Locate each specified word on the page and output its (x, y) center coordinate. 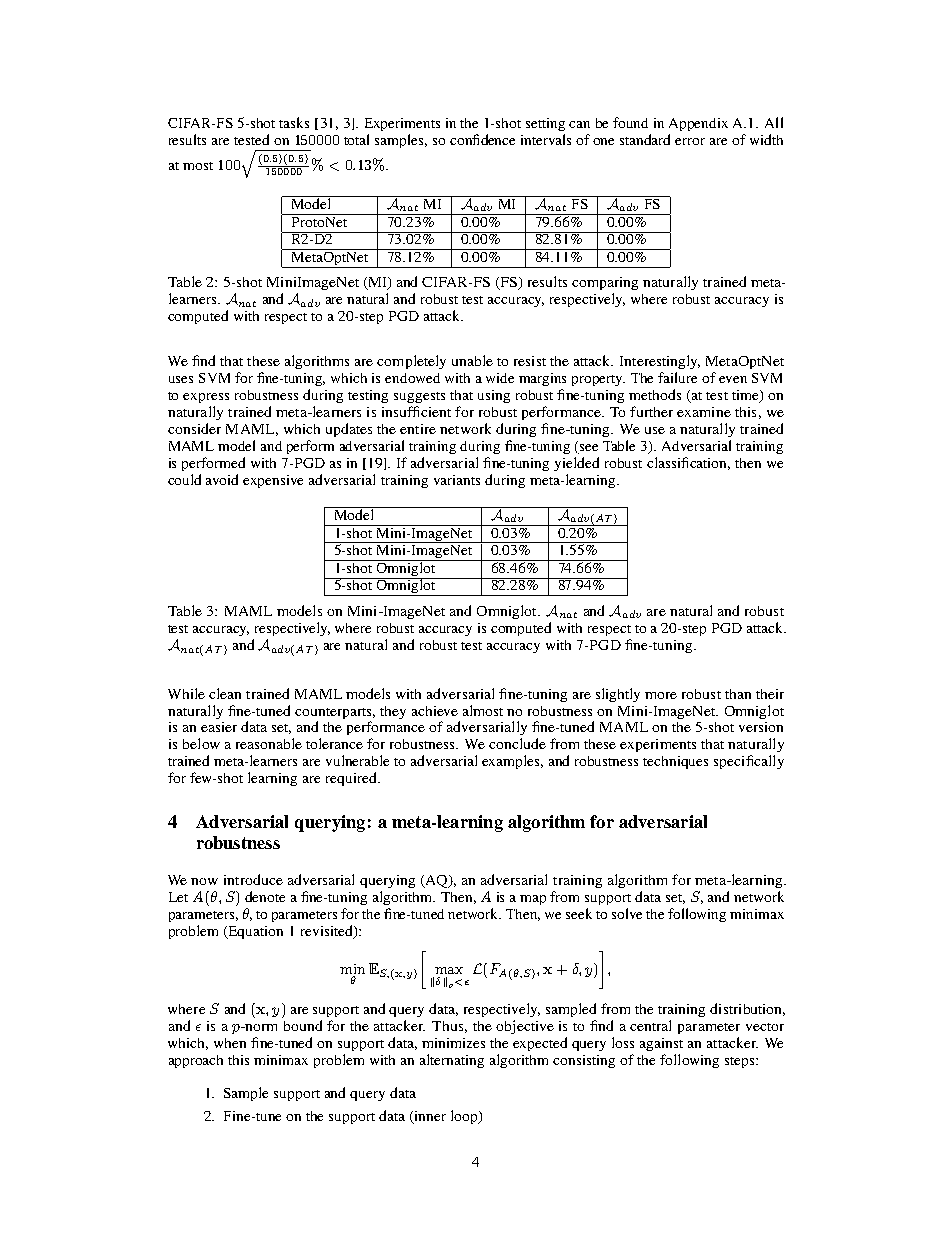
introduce (253, 879)
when (230, 1043)
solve (627, 913)
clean (225, 693)
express (206, 398)
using (494, 396)
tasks (294, 122)
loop (465, 1117)
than (738, 694)
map (533, 900)
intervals (546, 139)
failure (677, 377)
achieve (435, 711)
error (690, 141)
